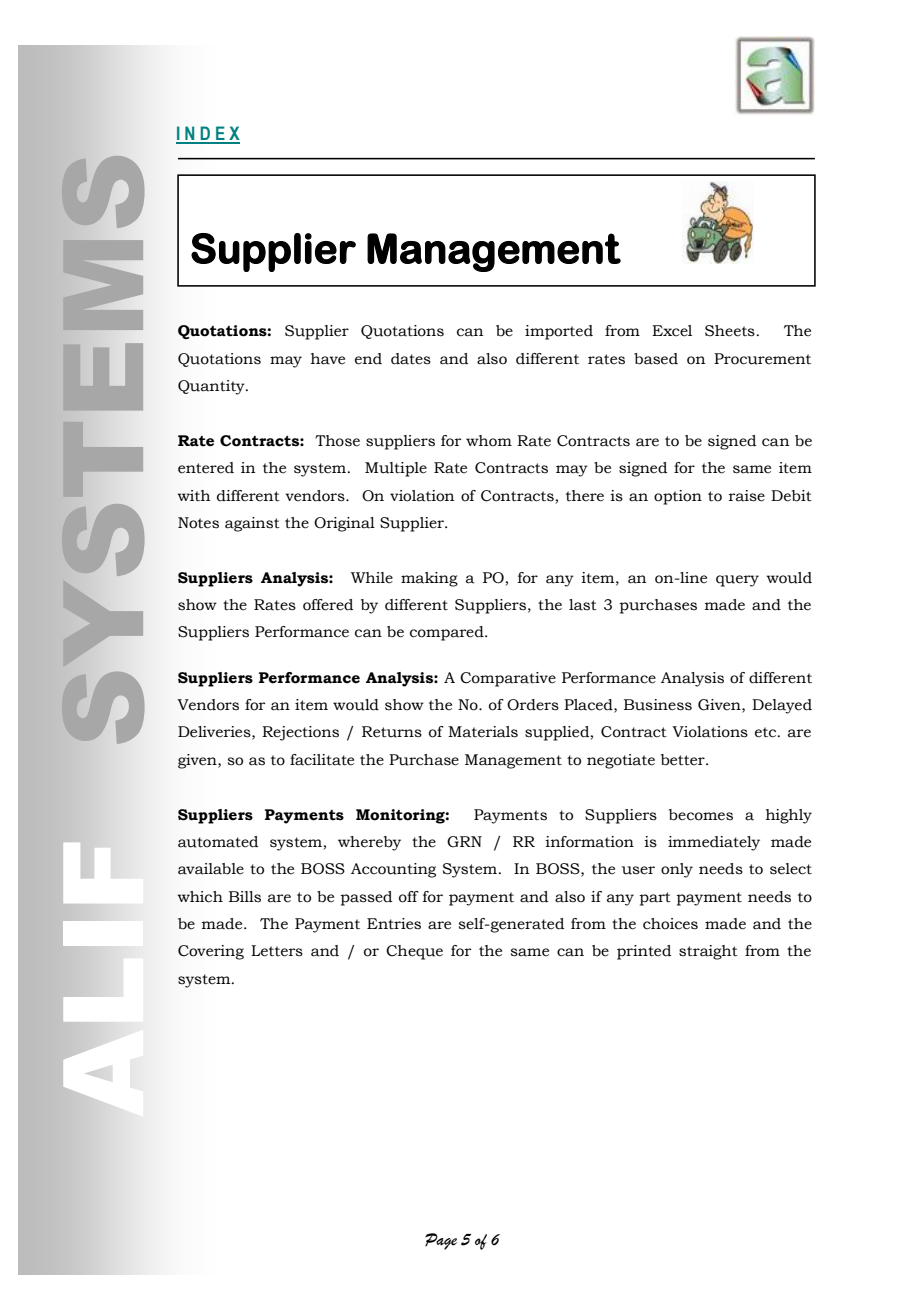  What do you see at coordinates (441, 1241) in the image?
I see `Page` at bounding box center [441, 1241].
